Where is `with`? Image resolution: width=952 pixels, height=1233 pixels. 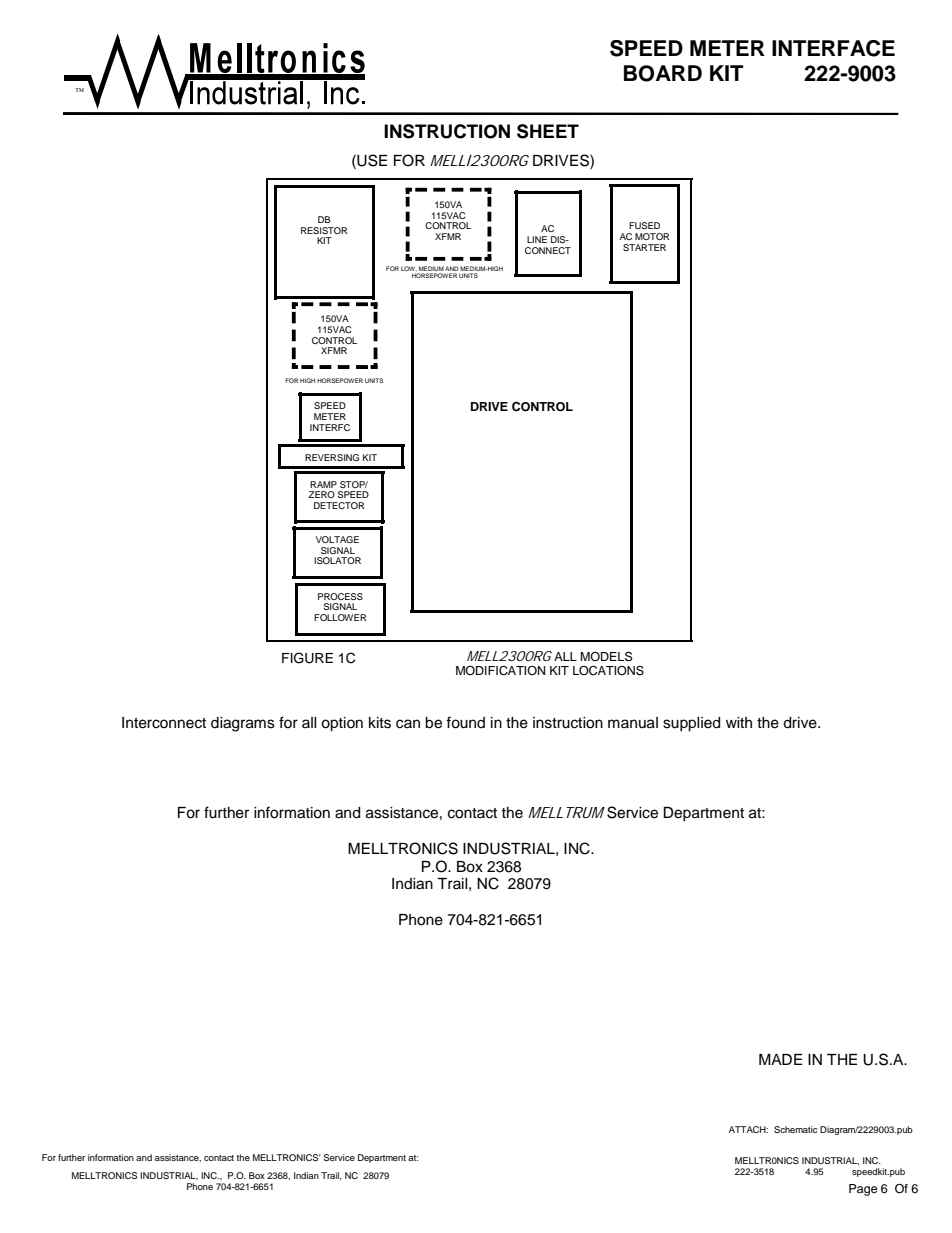
with is located at coordinates (739, 722).
